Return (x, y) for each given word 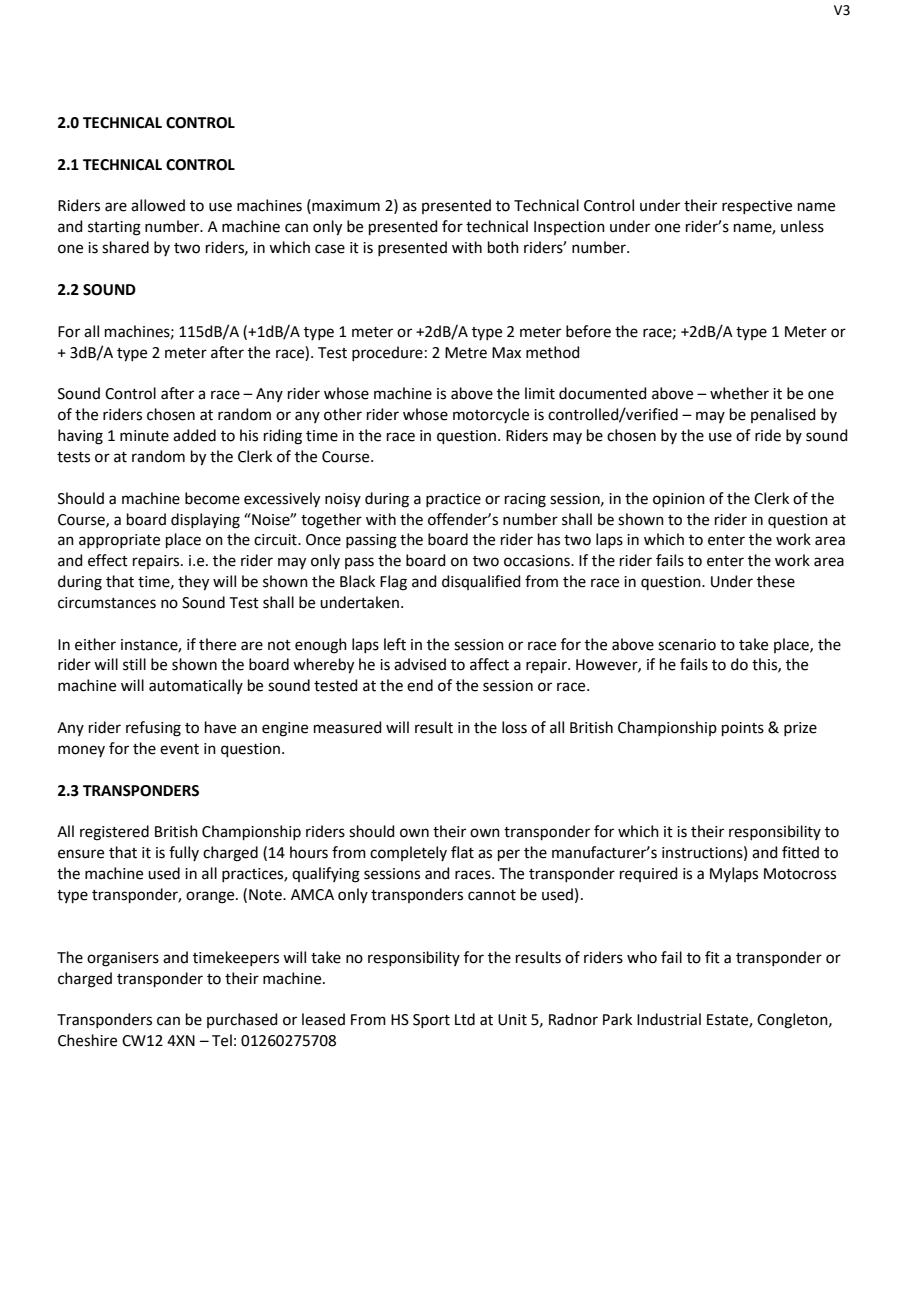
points (743, 729)
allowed (158, 205)
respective (757, 207)
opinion (679, 500)
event (179, 749)
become (212, 498)
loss (514, 727)
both (503, 247)
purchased (242, 1020)
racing (525, 500)
